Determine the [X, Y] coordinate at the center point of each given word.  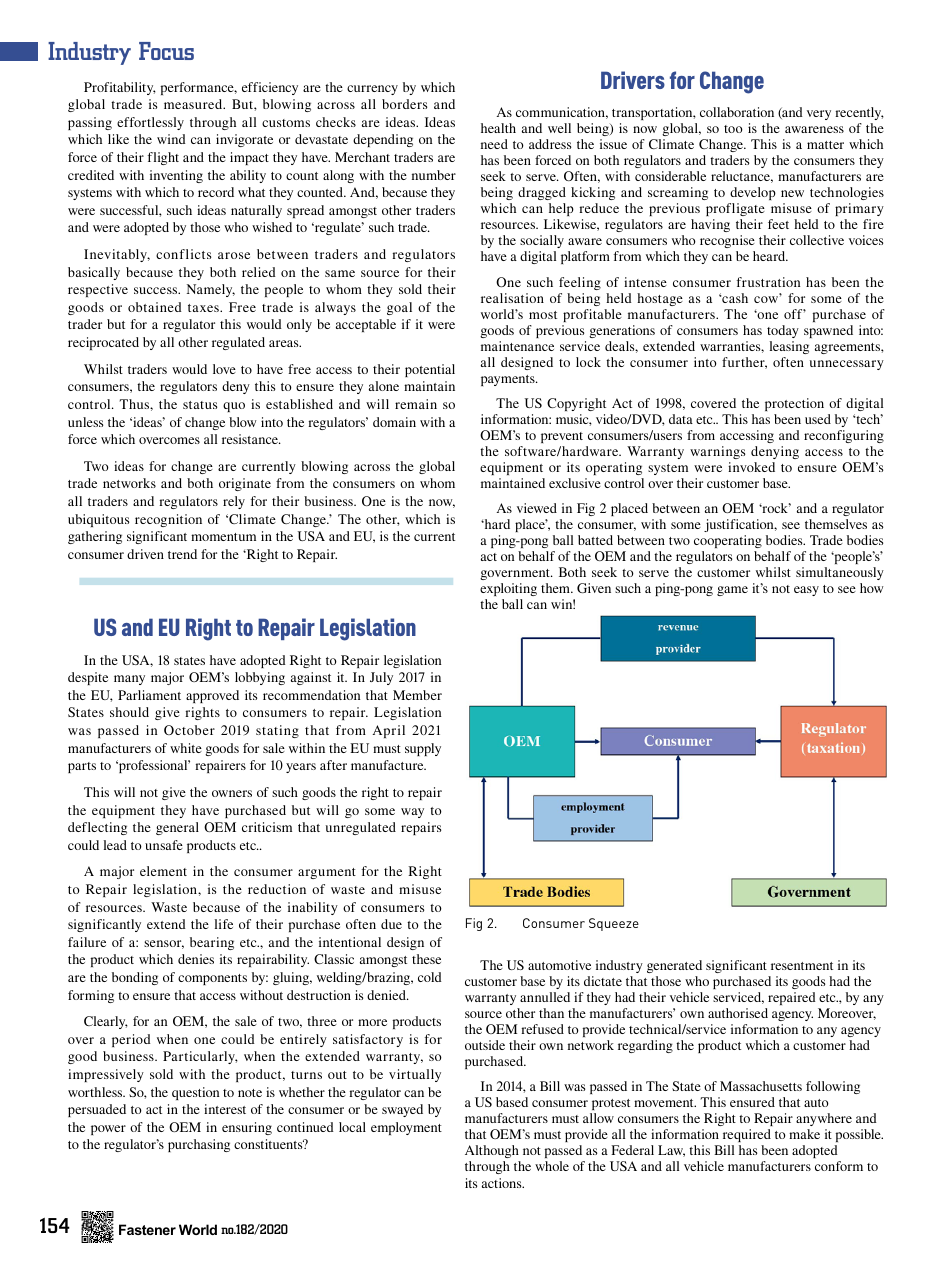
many [129, 680]
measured [194, 104]
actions [503, 1183]
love [224, 369]
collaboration [737, 112]
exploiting [508, 589]
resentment [802, 966]
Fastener [147, 1229]
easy [806, 591]
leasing [789, 347]
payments [509, 380]
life [224, 924]
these [426, 959]
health [498, 128]
